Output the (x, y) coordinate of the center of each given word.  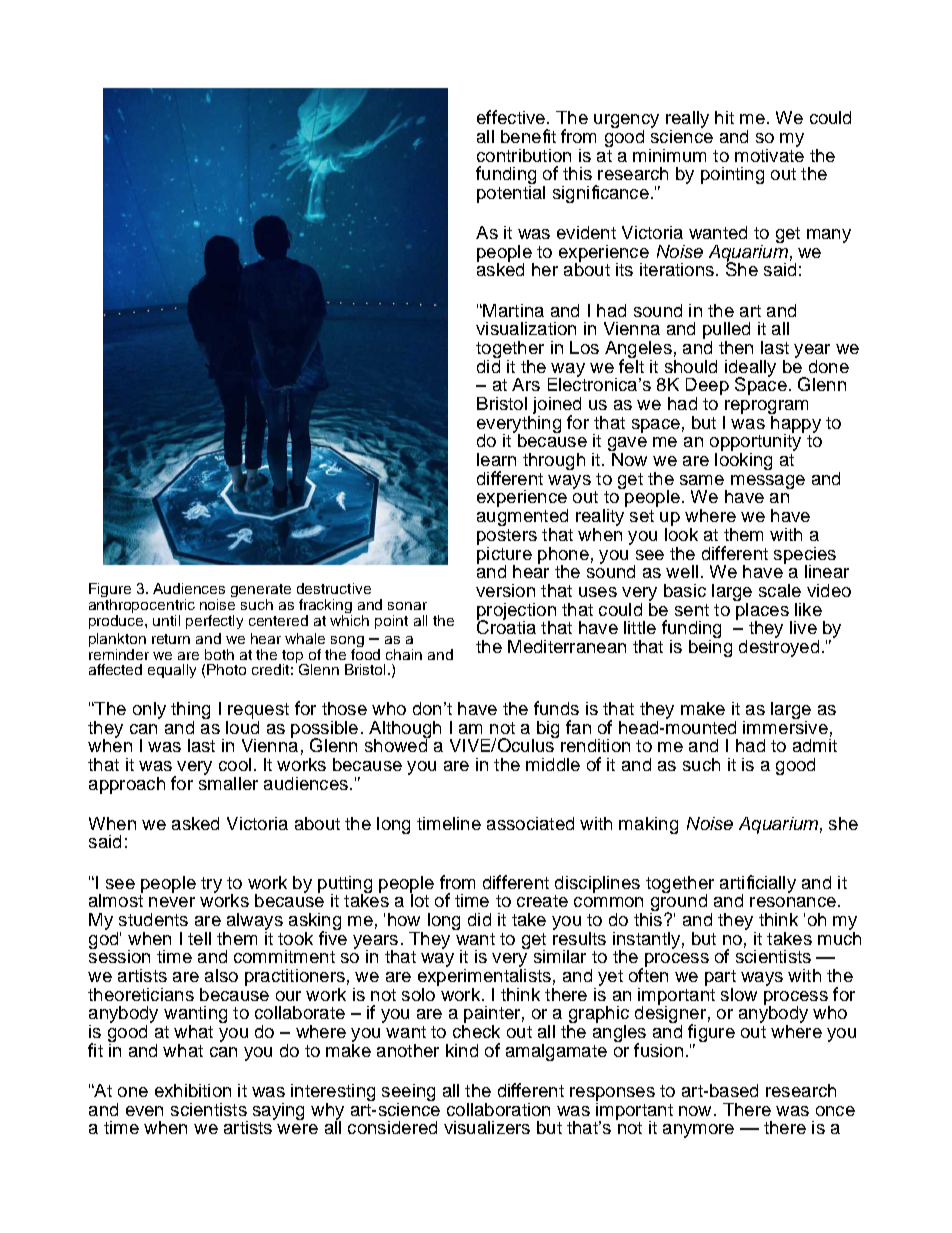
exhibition (193, 1090)
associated (530, 823)
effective (511, 117)
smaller (228, 782)
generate (261, 592)
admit (815, 744)
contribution (524, 155)
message (768, 482)
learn (496, 459)
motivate (769, 154)
